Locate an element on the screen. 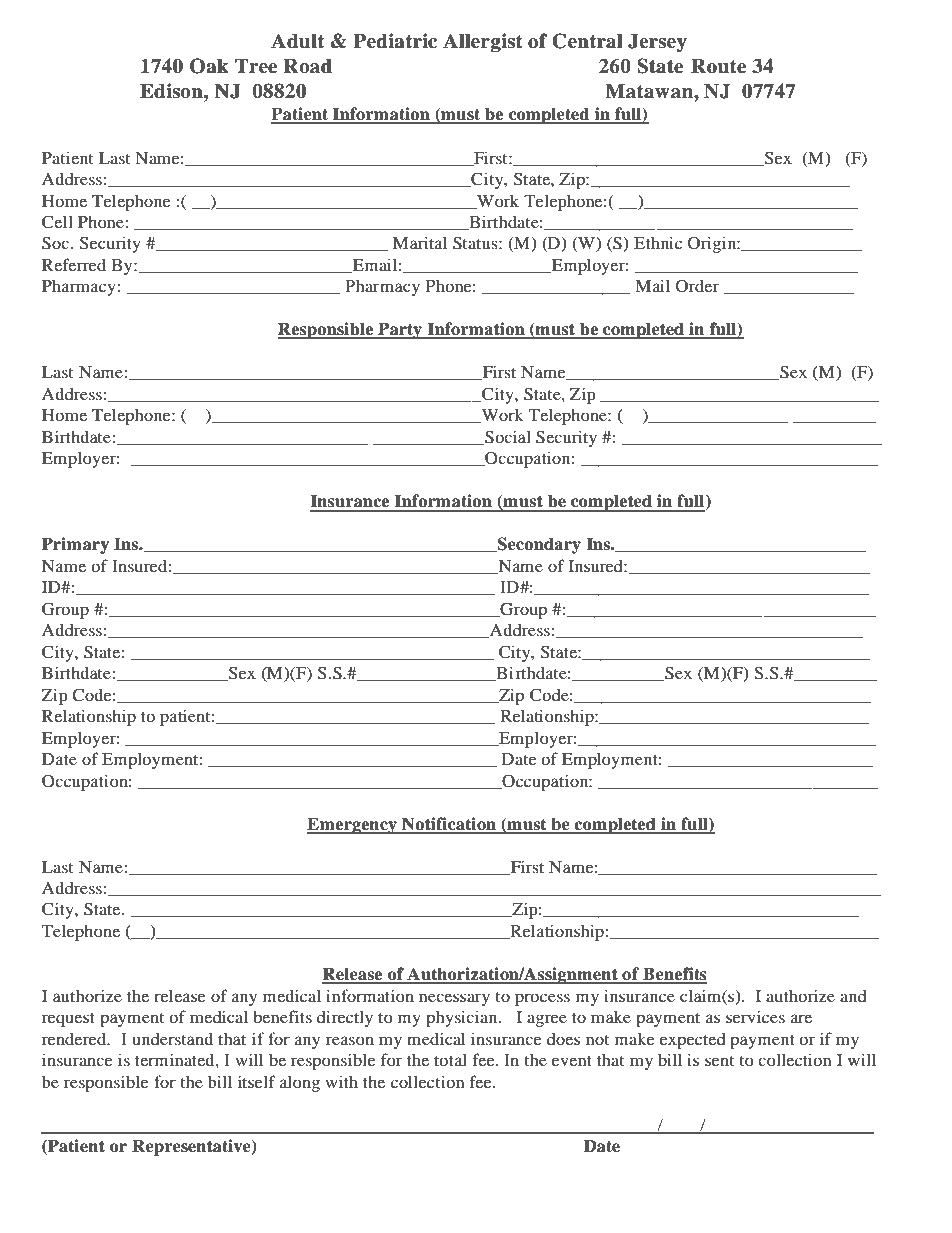  Route is located at coordinates (718, 66).
